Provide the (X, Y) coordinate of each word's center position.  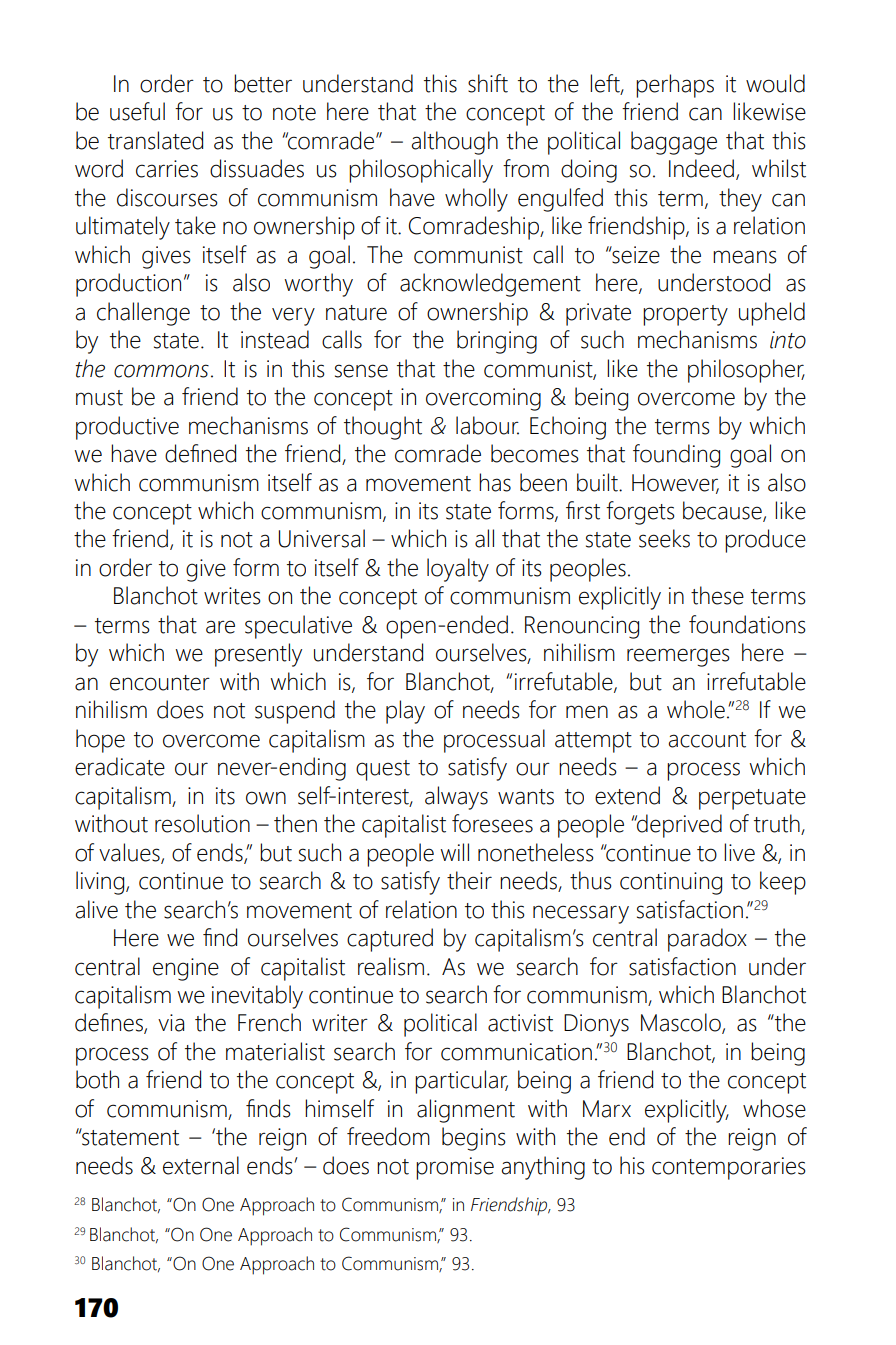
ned (218, 453)
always (456, 798)
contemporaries (729, 1168)
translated (155, 140)
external (201, 1165)
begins (474, 1139)
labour (487, 425)
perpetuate (752, 799)
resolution (202, 823)
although (455, 143)
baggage (674, 143)
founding (676, 456)
